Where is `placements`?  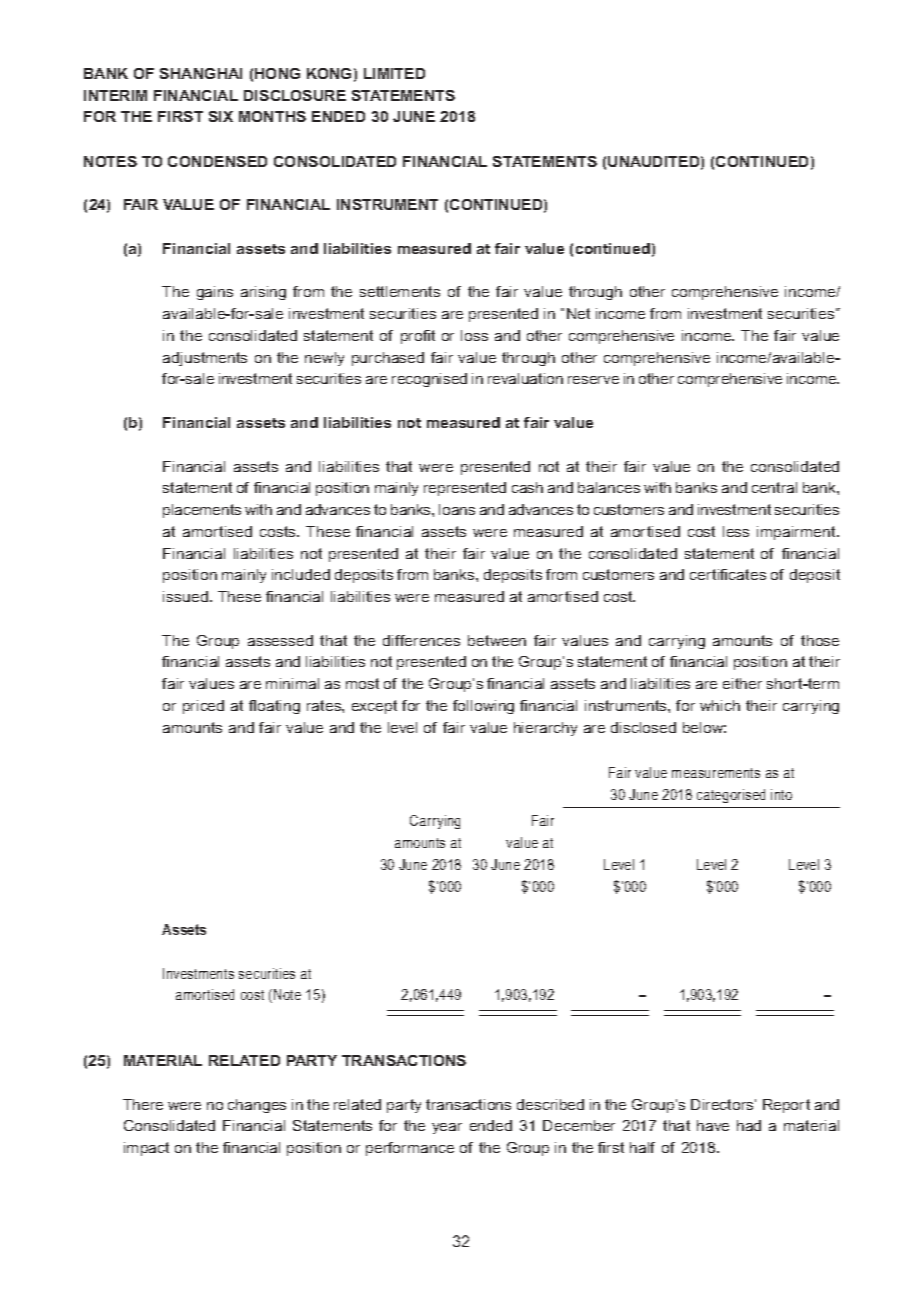
placements is located at coordinates (202, 511).
